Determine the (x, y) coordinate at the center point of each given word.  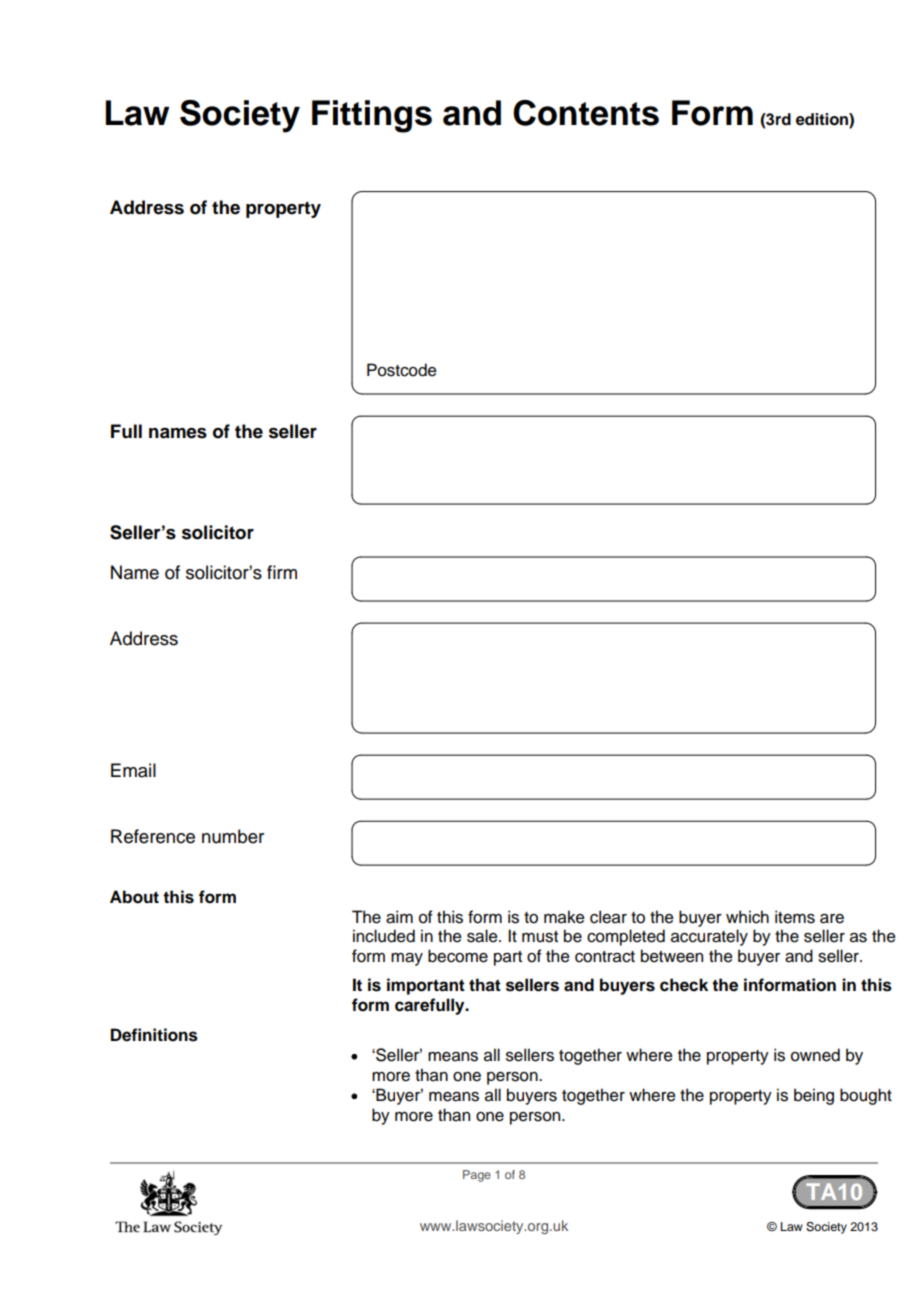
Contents (586, 113)
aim (399, 917)
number (233, 836)
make (564, 917)
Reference (153, 836)
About (134, 897)
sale (483, 936)
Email (133, 770)
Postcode (402, 370)
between (672, 956)
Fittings (372, 116)
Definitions (154, 1035)
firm (282, 572)
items (795, 917)
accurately (709, 937)
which (747, 917)
